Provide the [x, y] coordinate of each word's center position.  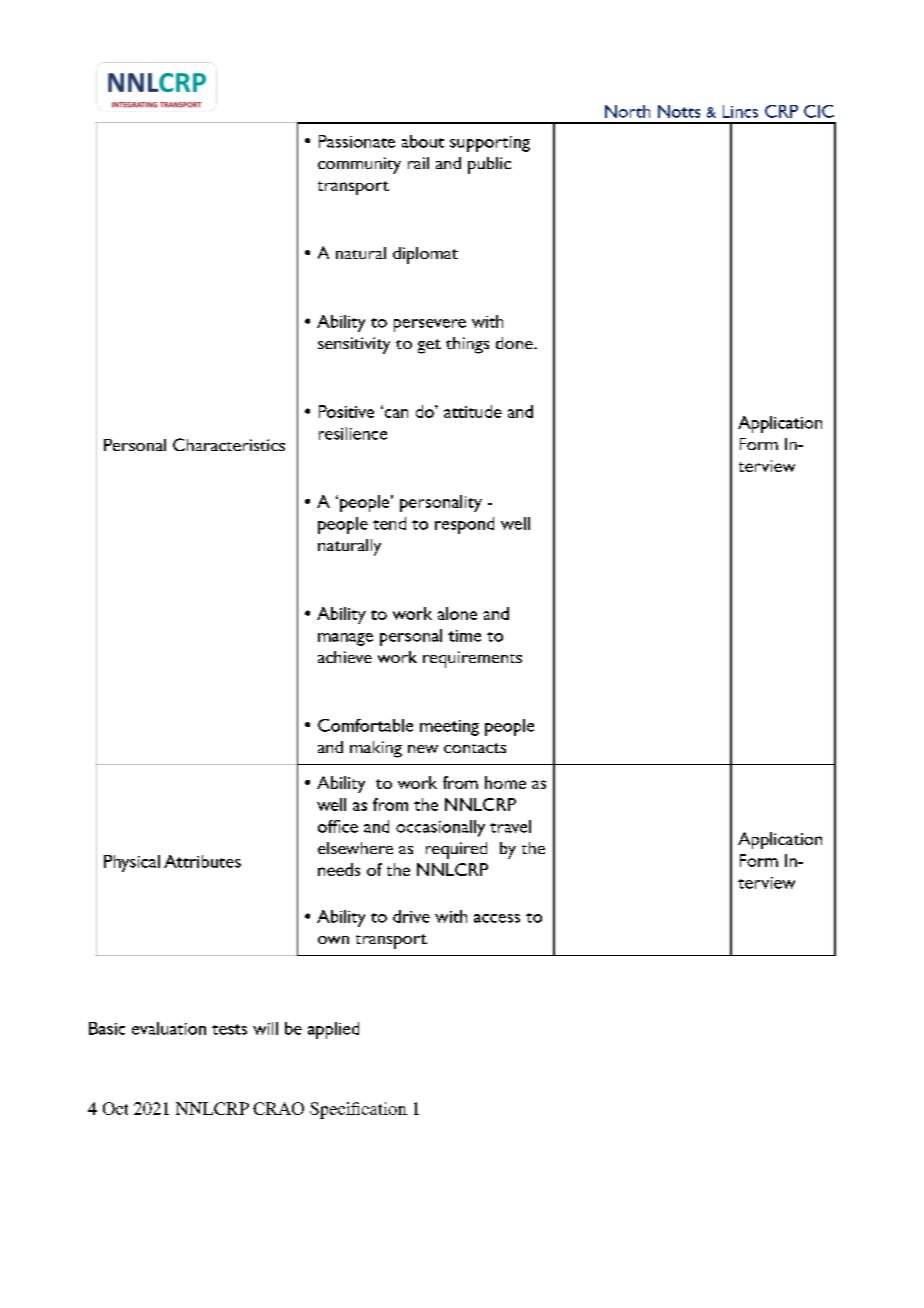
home [505, 782]
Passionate [357, 141]
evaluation [169, 1028]
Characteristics [229, 444]
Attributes [202, 861]
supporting [490, 144]
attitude [473, 411]
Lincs [740, 111]
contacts [475, 748]
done [515, 343]
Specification [358, 1110]
